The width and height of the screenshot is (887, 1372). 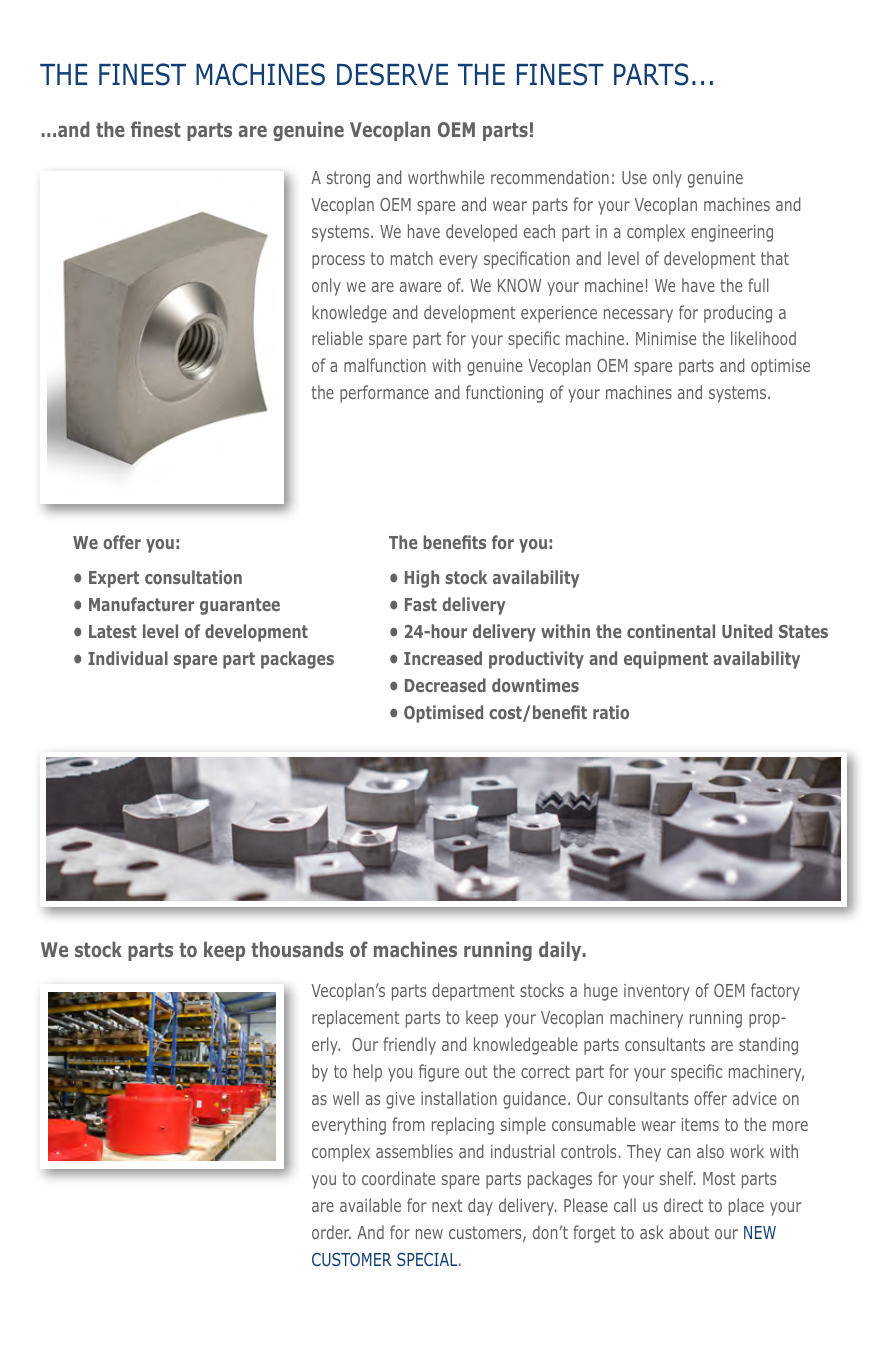 What do you see at coordinates (447, 1205) in the screenshot?
I see `next` at bounding box center [447, 1205].
